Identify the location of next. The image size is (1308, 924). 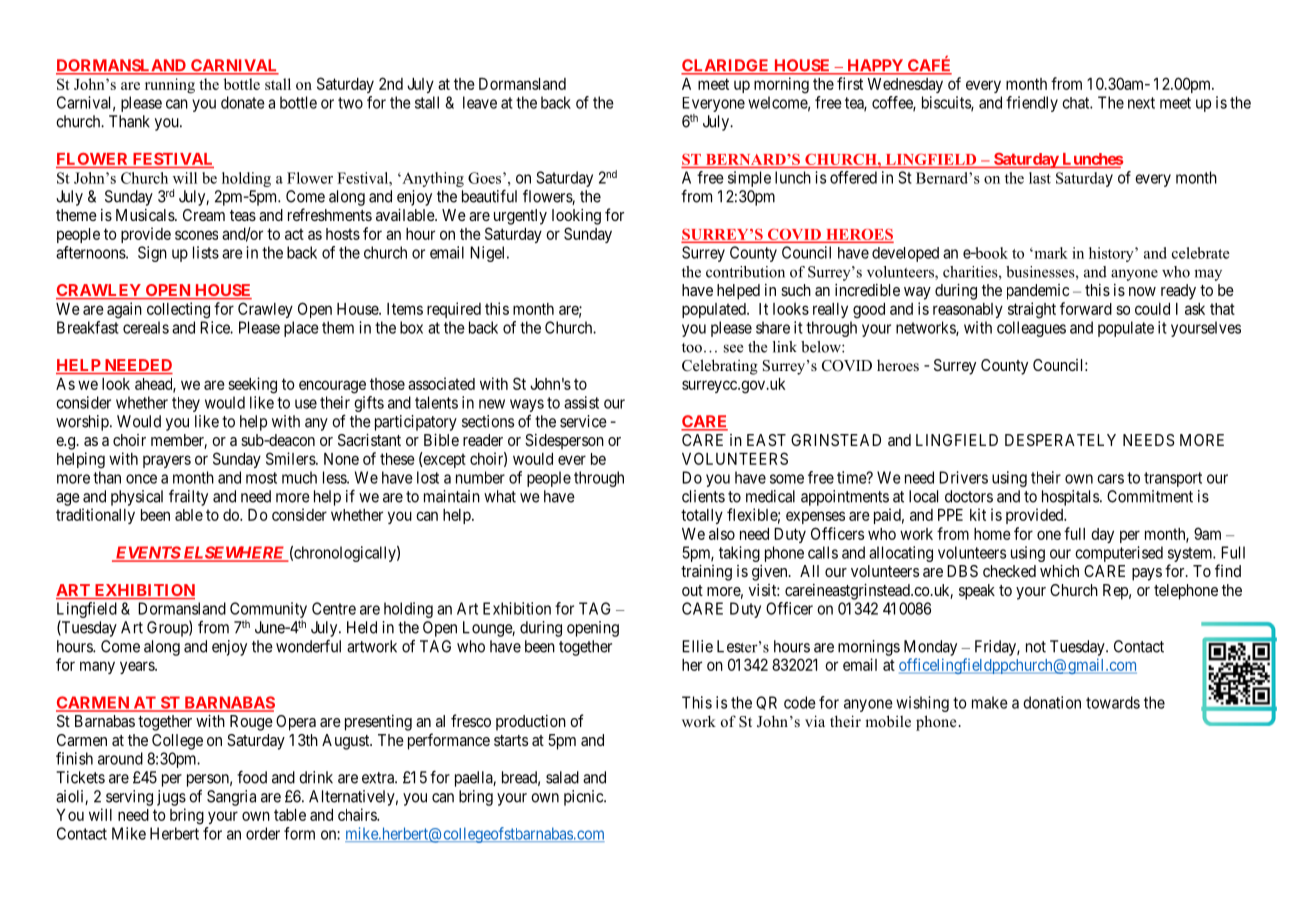
(1141, 103).
